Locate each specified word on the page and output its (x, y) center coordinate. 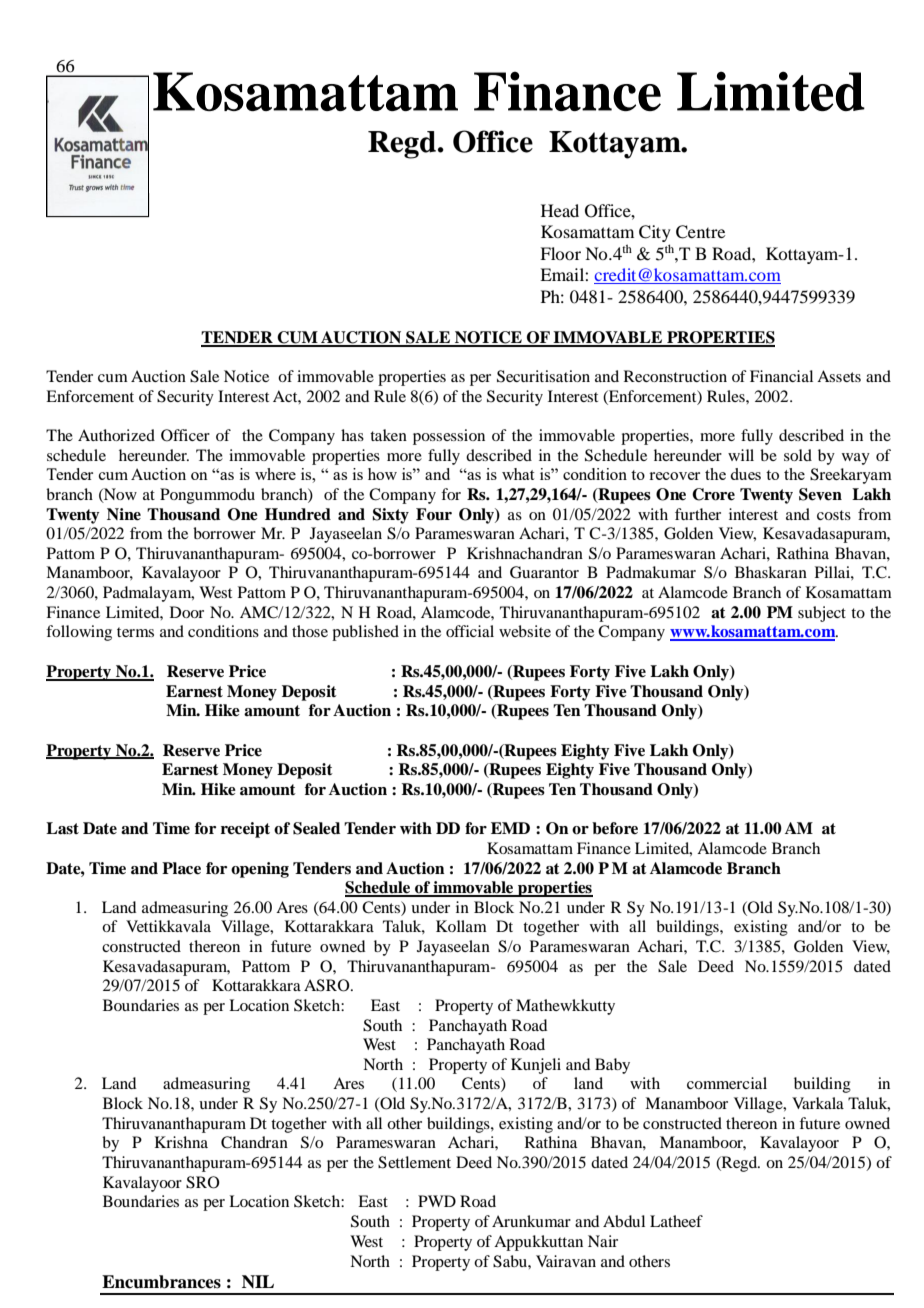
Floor (560, 253)
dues (745, 474)
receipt (245, 830)
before (615, 828)
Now (119, 495)
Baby (612, 1066)
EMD (510, 828)
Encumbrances (161, 1282)
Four (434, 514)
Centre (700, 232)
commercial (727, 1083)
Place (181, 868)
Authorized (116, 435)
